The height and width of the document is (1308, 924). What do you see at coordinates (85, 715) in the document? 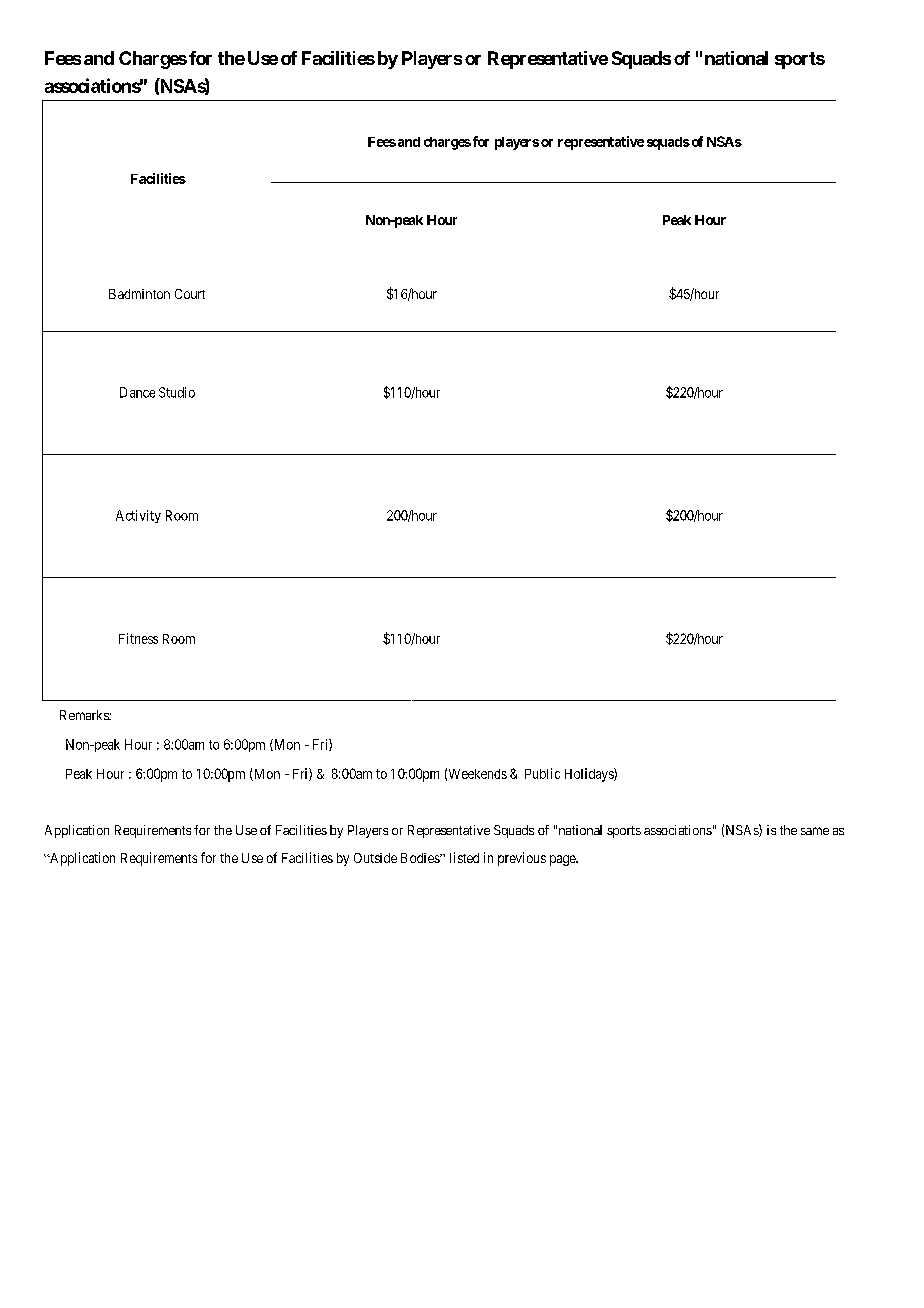
I see `Remarks` at bounding box center [85, 715].
